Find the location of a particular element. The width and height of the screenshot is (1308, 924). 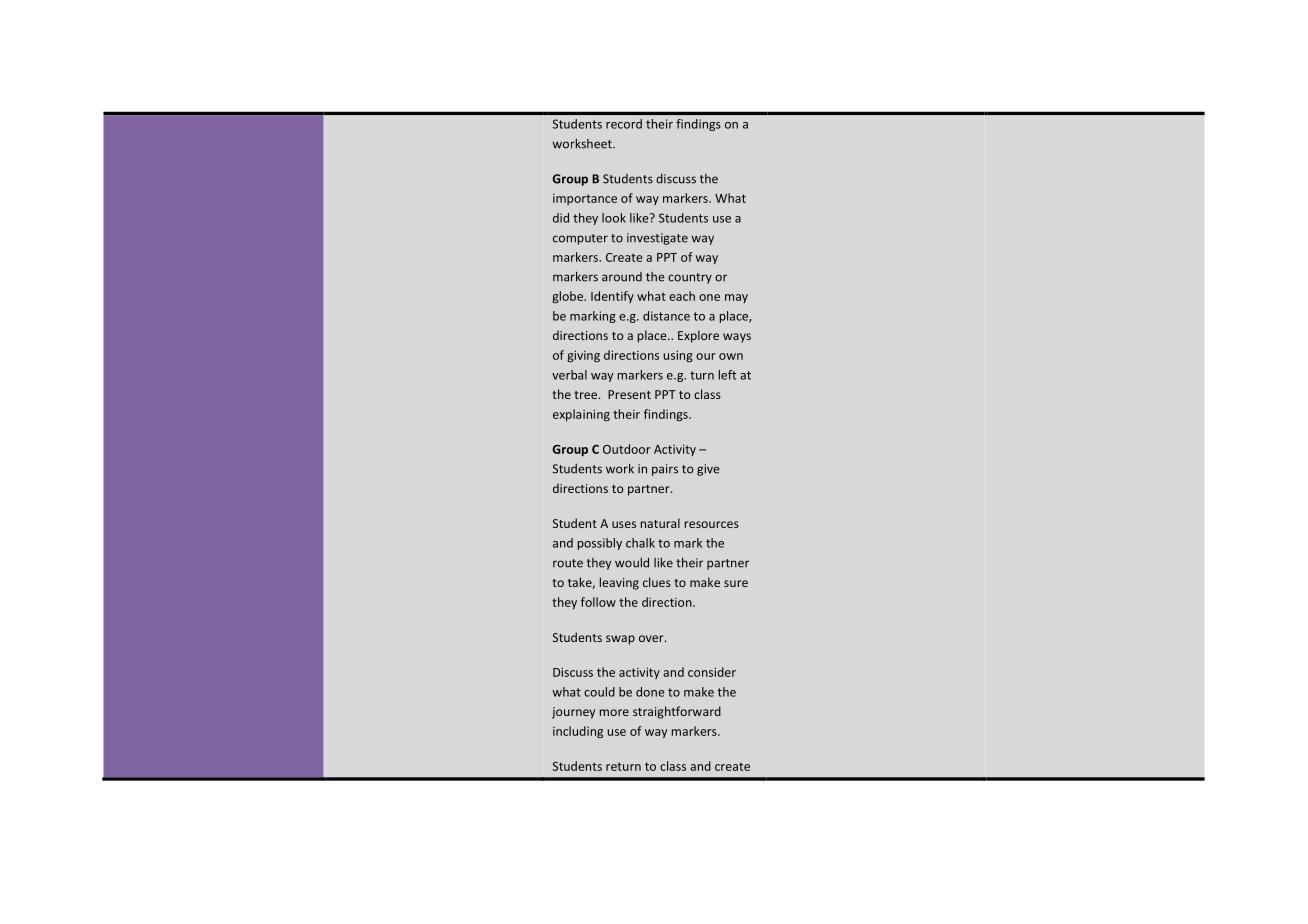

explaining is located at coordinates (581, 415).
